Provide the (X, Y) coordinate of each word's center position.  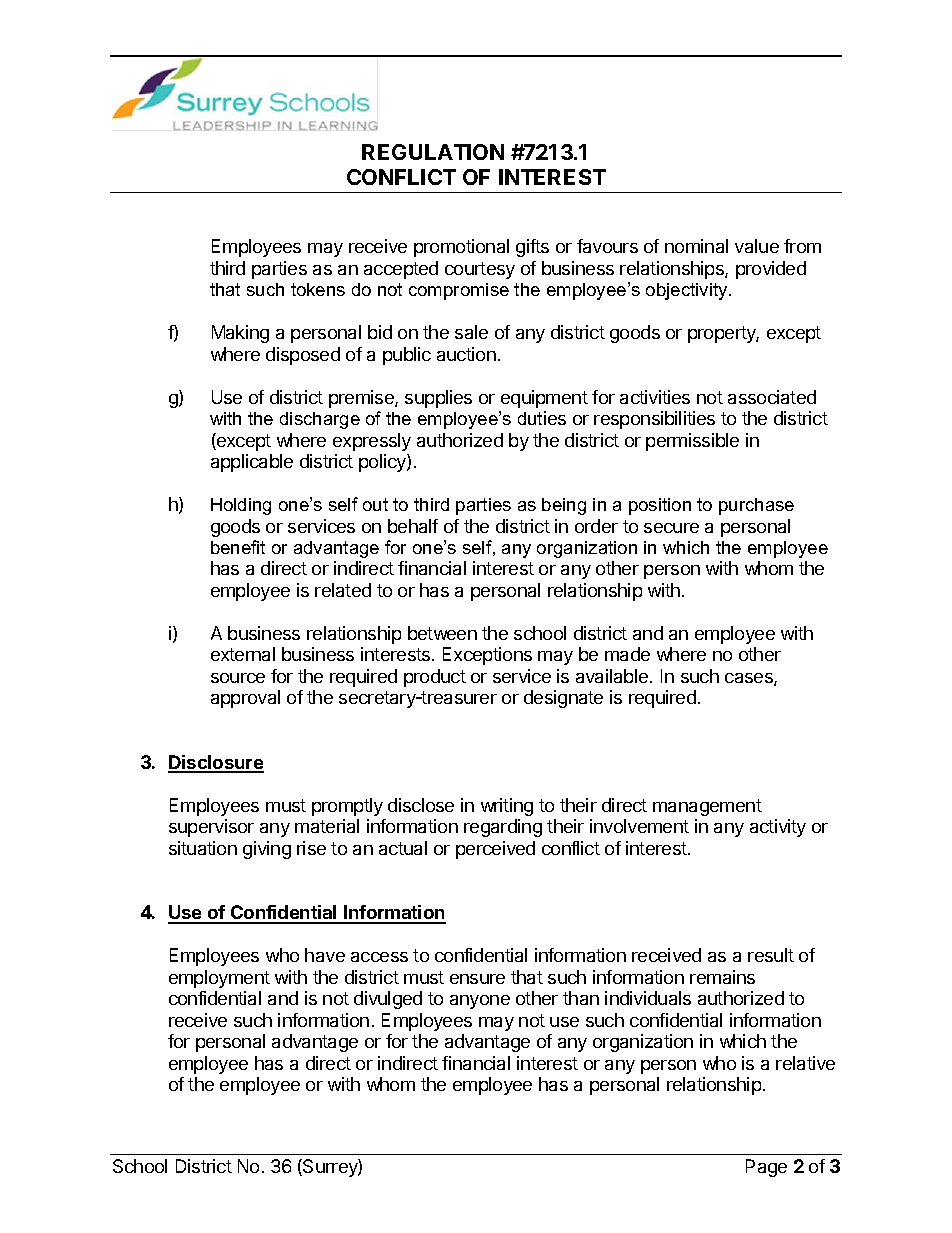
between (442, 633)
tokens (318, 289)
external (243, 654)
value (757, 246)
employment (219, 979)
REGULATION (433, 152)
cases (750, 679)
